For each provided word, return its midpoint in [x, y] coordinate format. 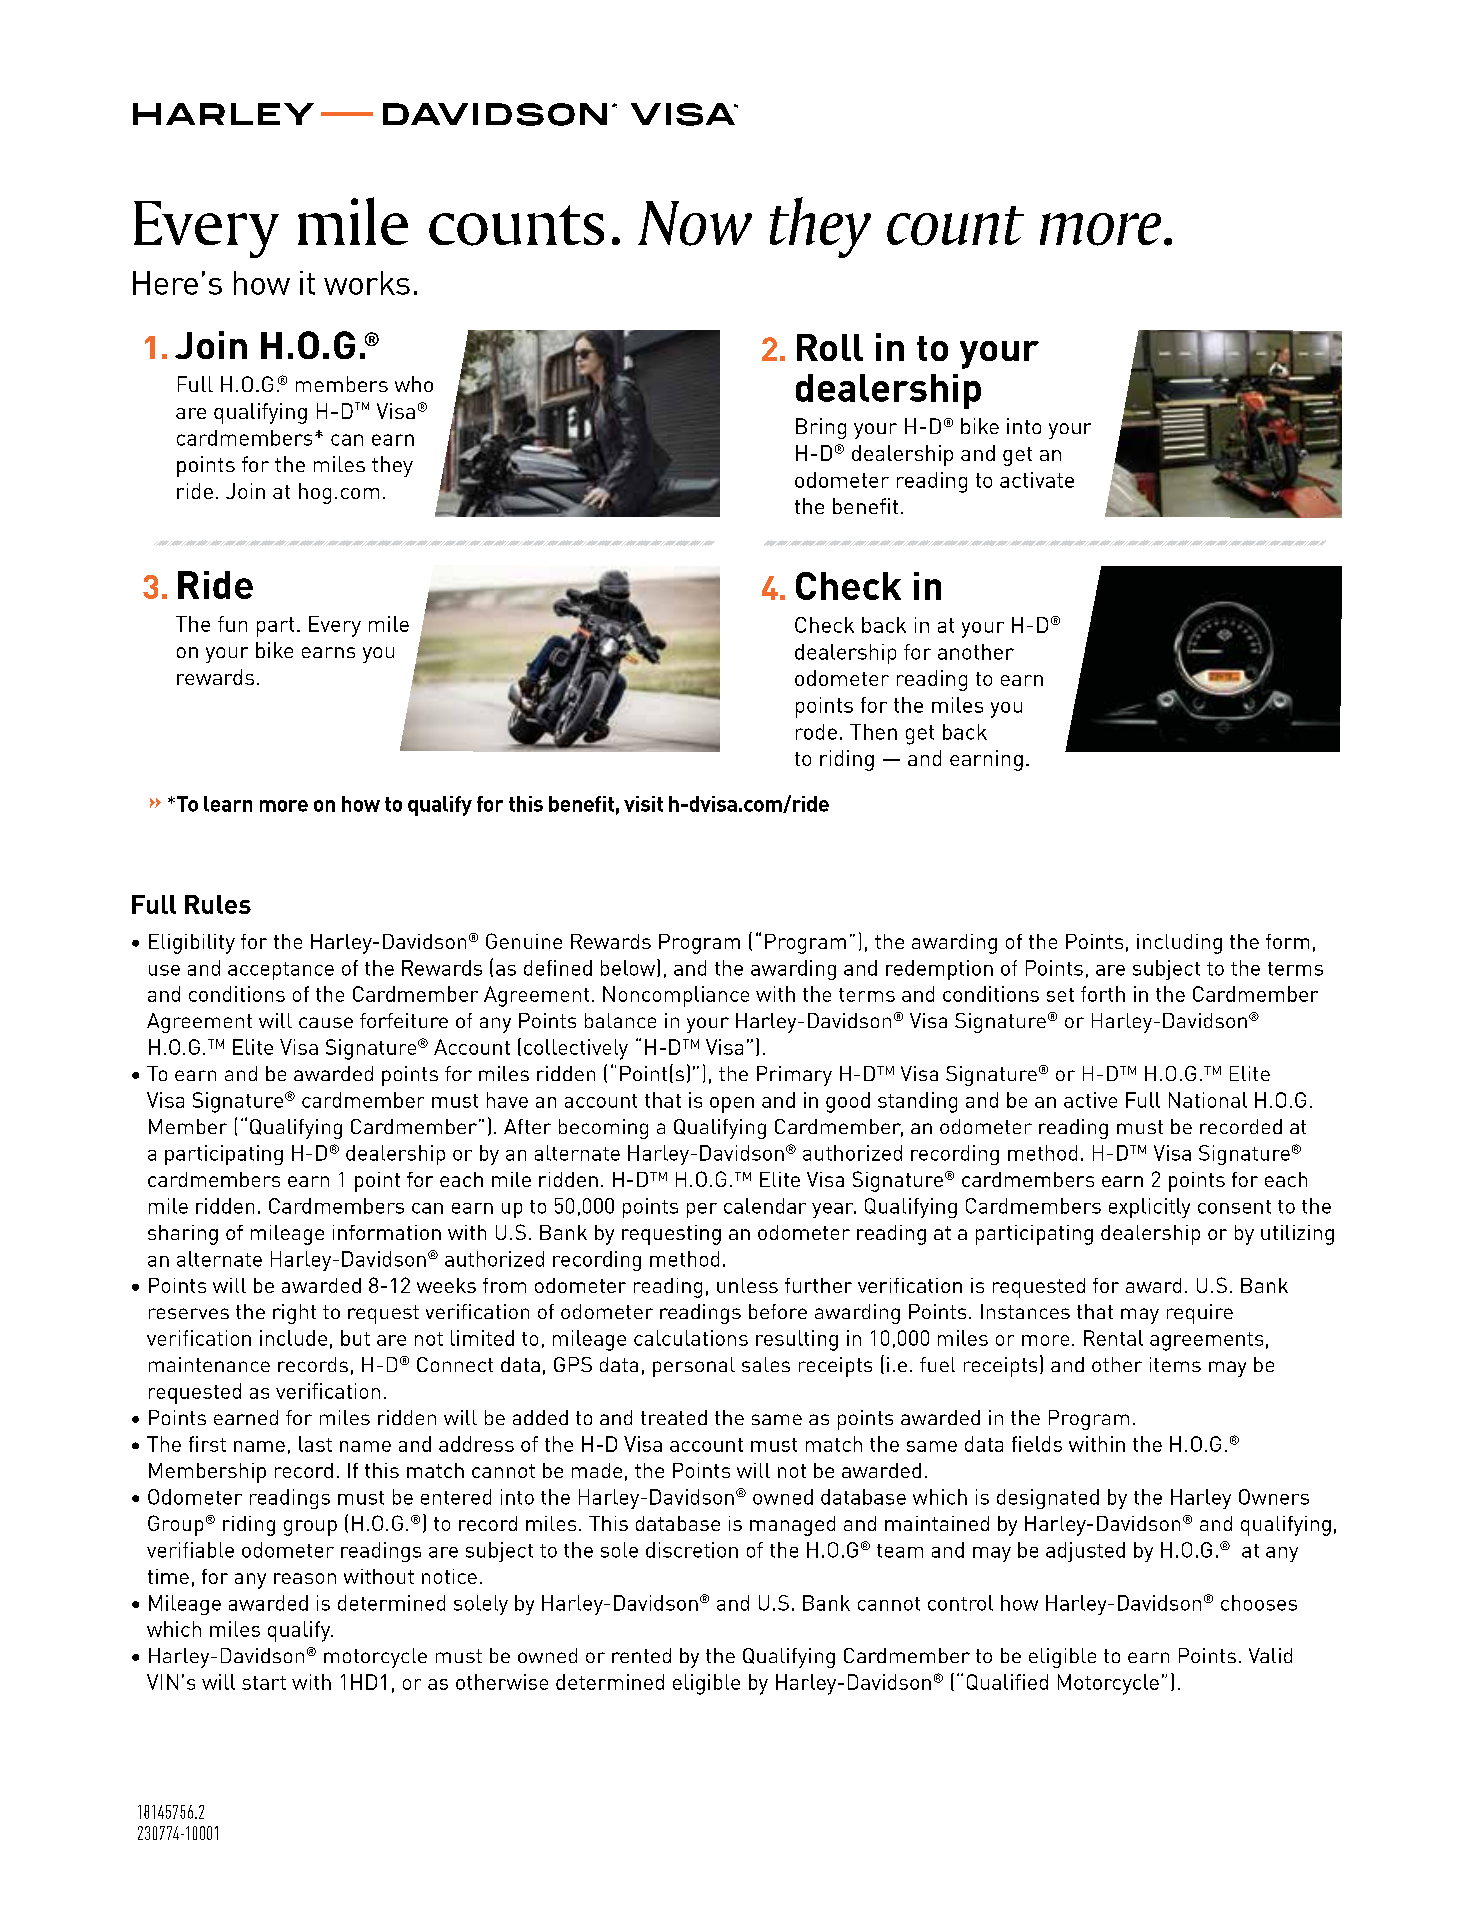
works [367, 283]
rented [641, 1655]
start [264, 1683]
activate [1037, 480]
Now [695, 223]
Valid [1270, 1655]
